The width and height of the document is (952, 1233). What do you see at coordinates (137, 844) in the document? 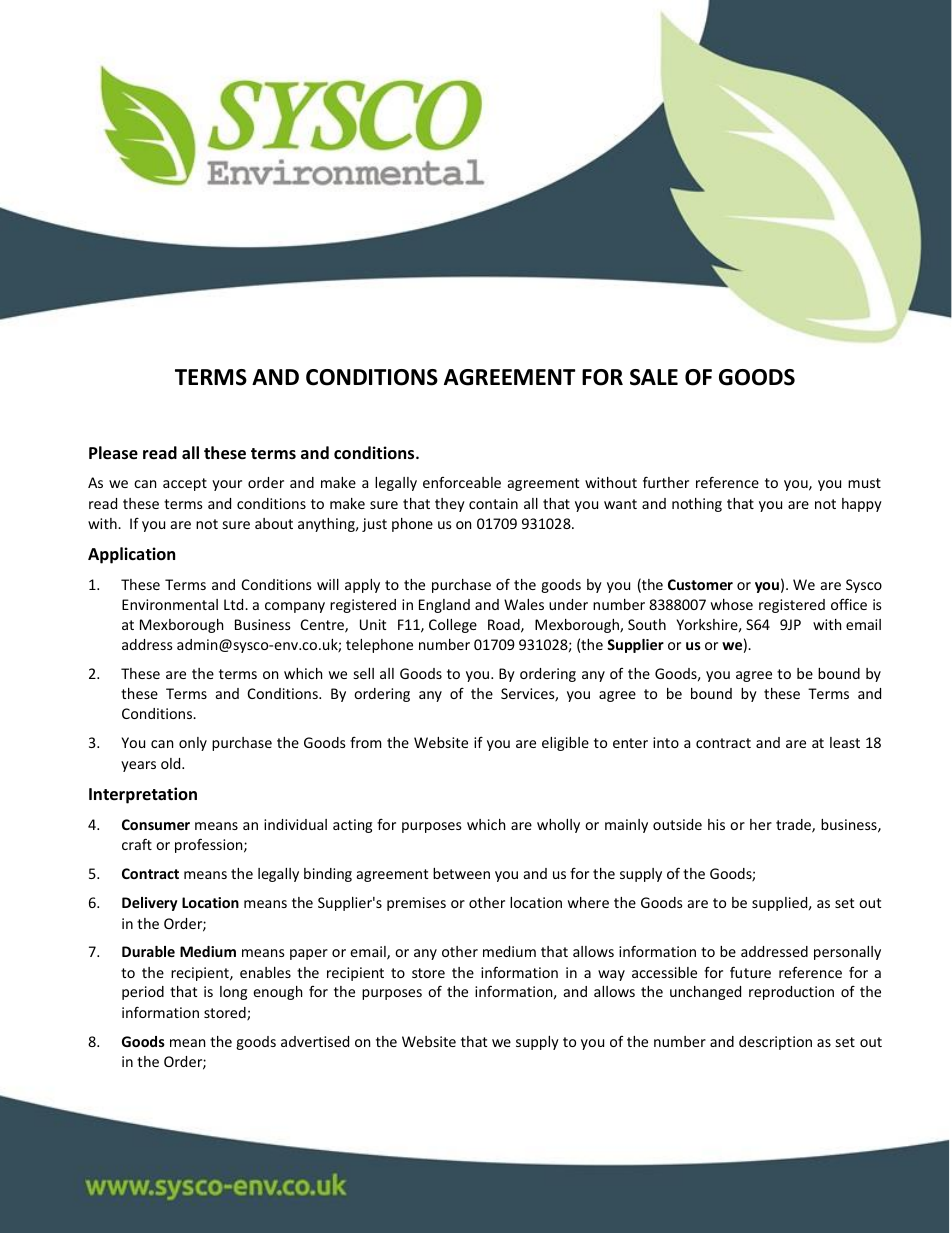
I see `craft` at bounding box center [137, 844].
